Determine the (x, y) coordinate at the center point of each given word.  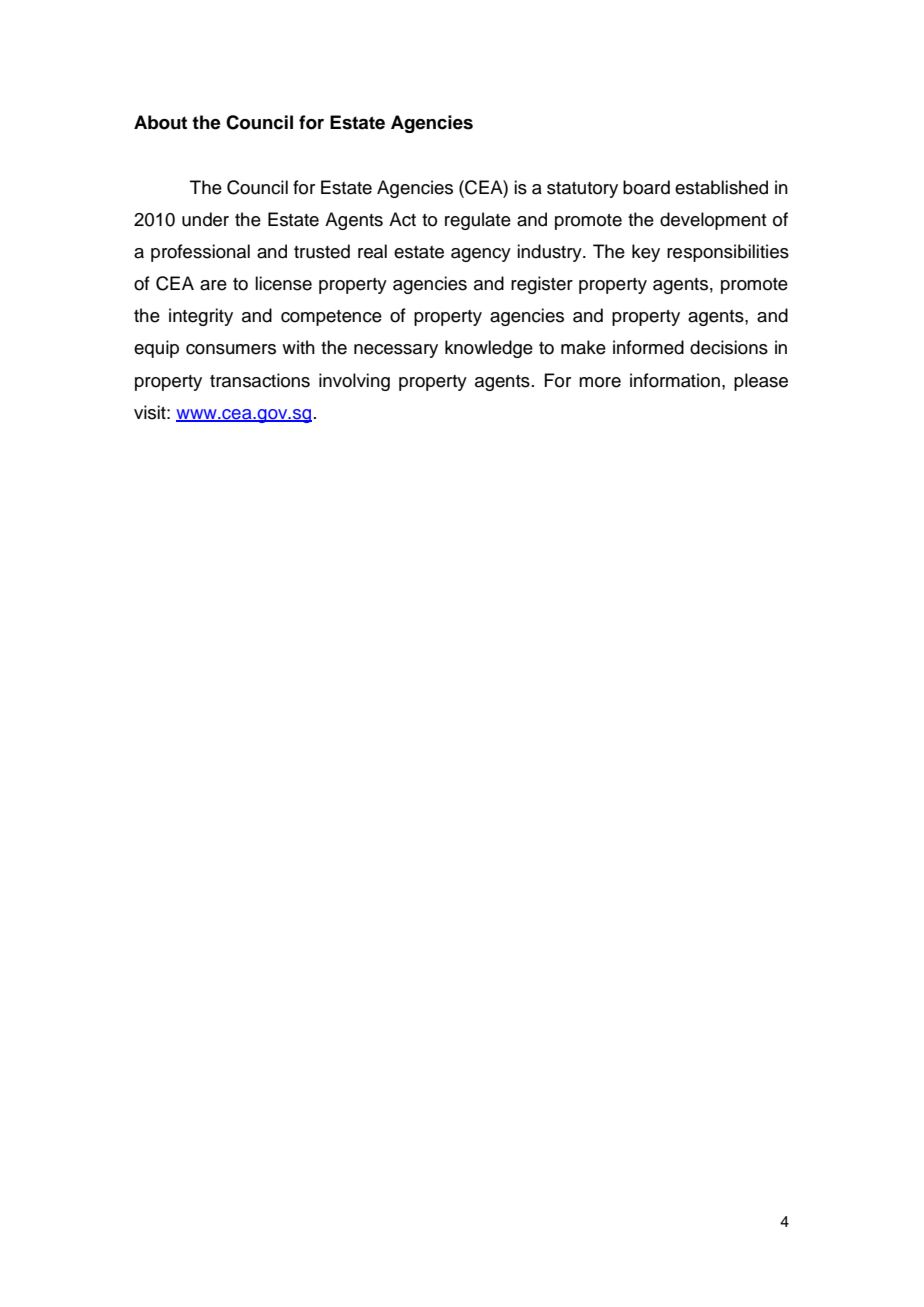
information (675, 380)
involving (354, 382)
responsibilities (728, 253)
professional (200, 253)
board (646, 187)
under (205, 219)
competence (331, 318)
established (721, 187)
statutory (582, 190)
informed (648, 347)
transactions (260, 380)
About (160, 122)
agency (481, 255)
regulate (478, 221)
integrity (201, 317)
